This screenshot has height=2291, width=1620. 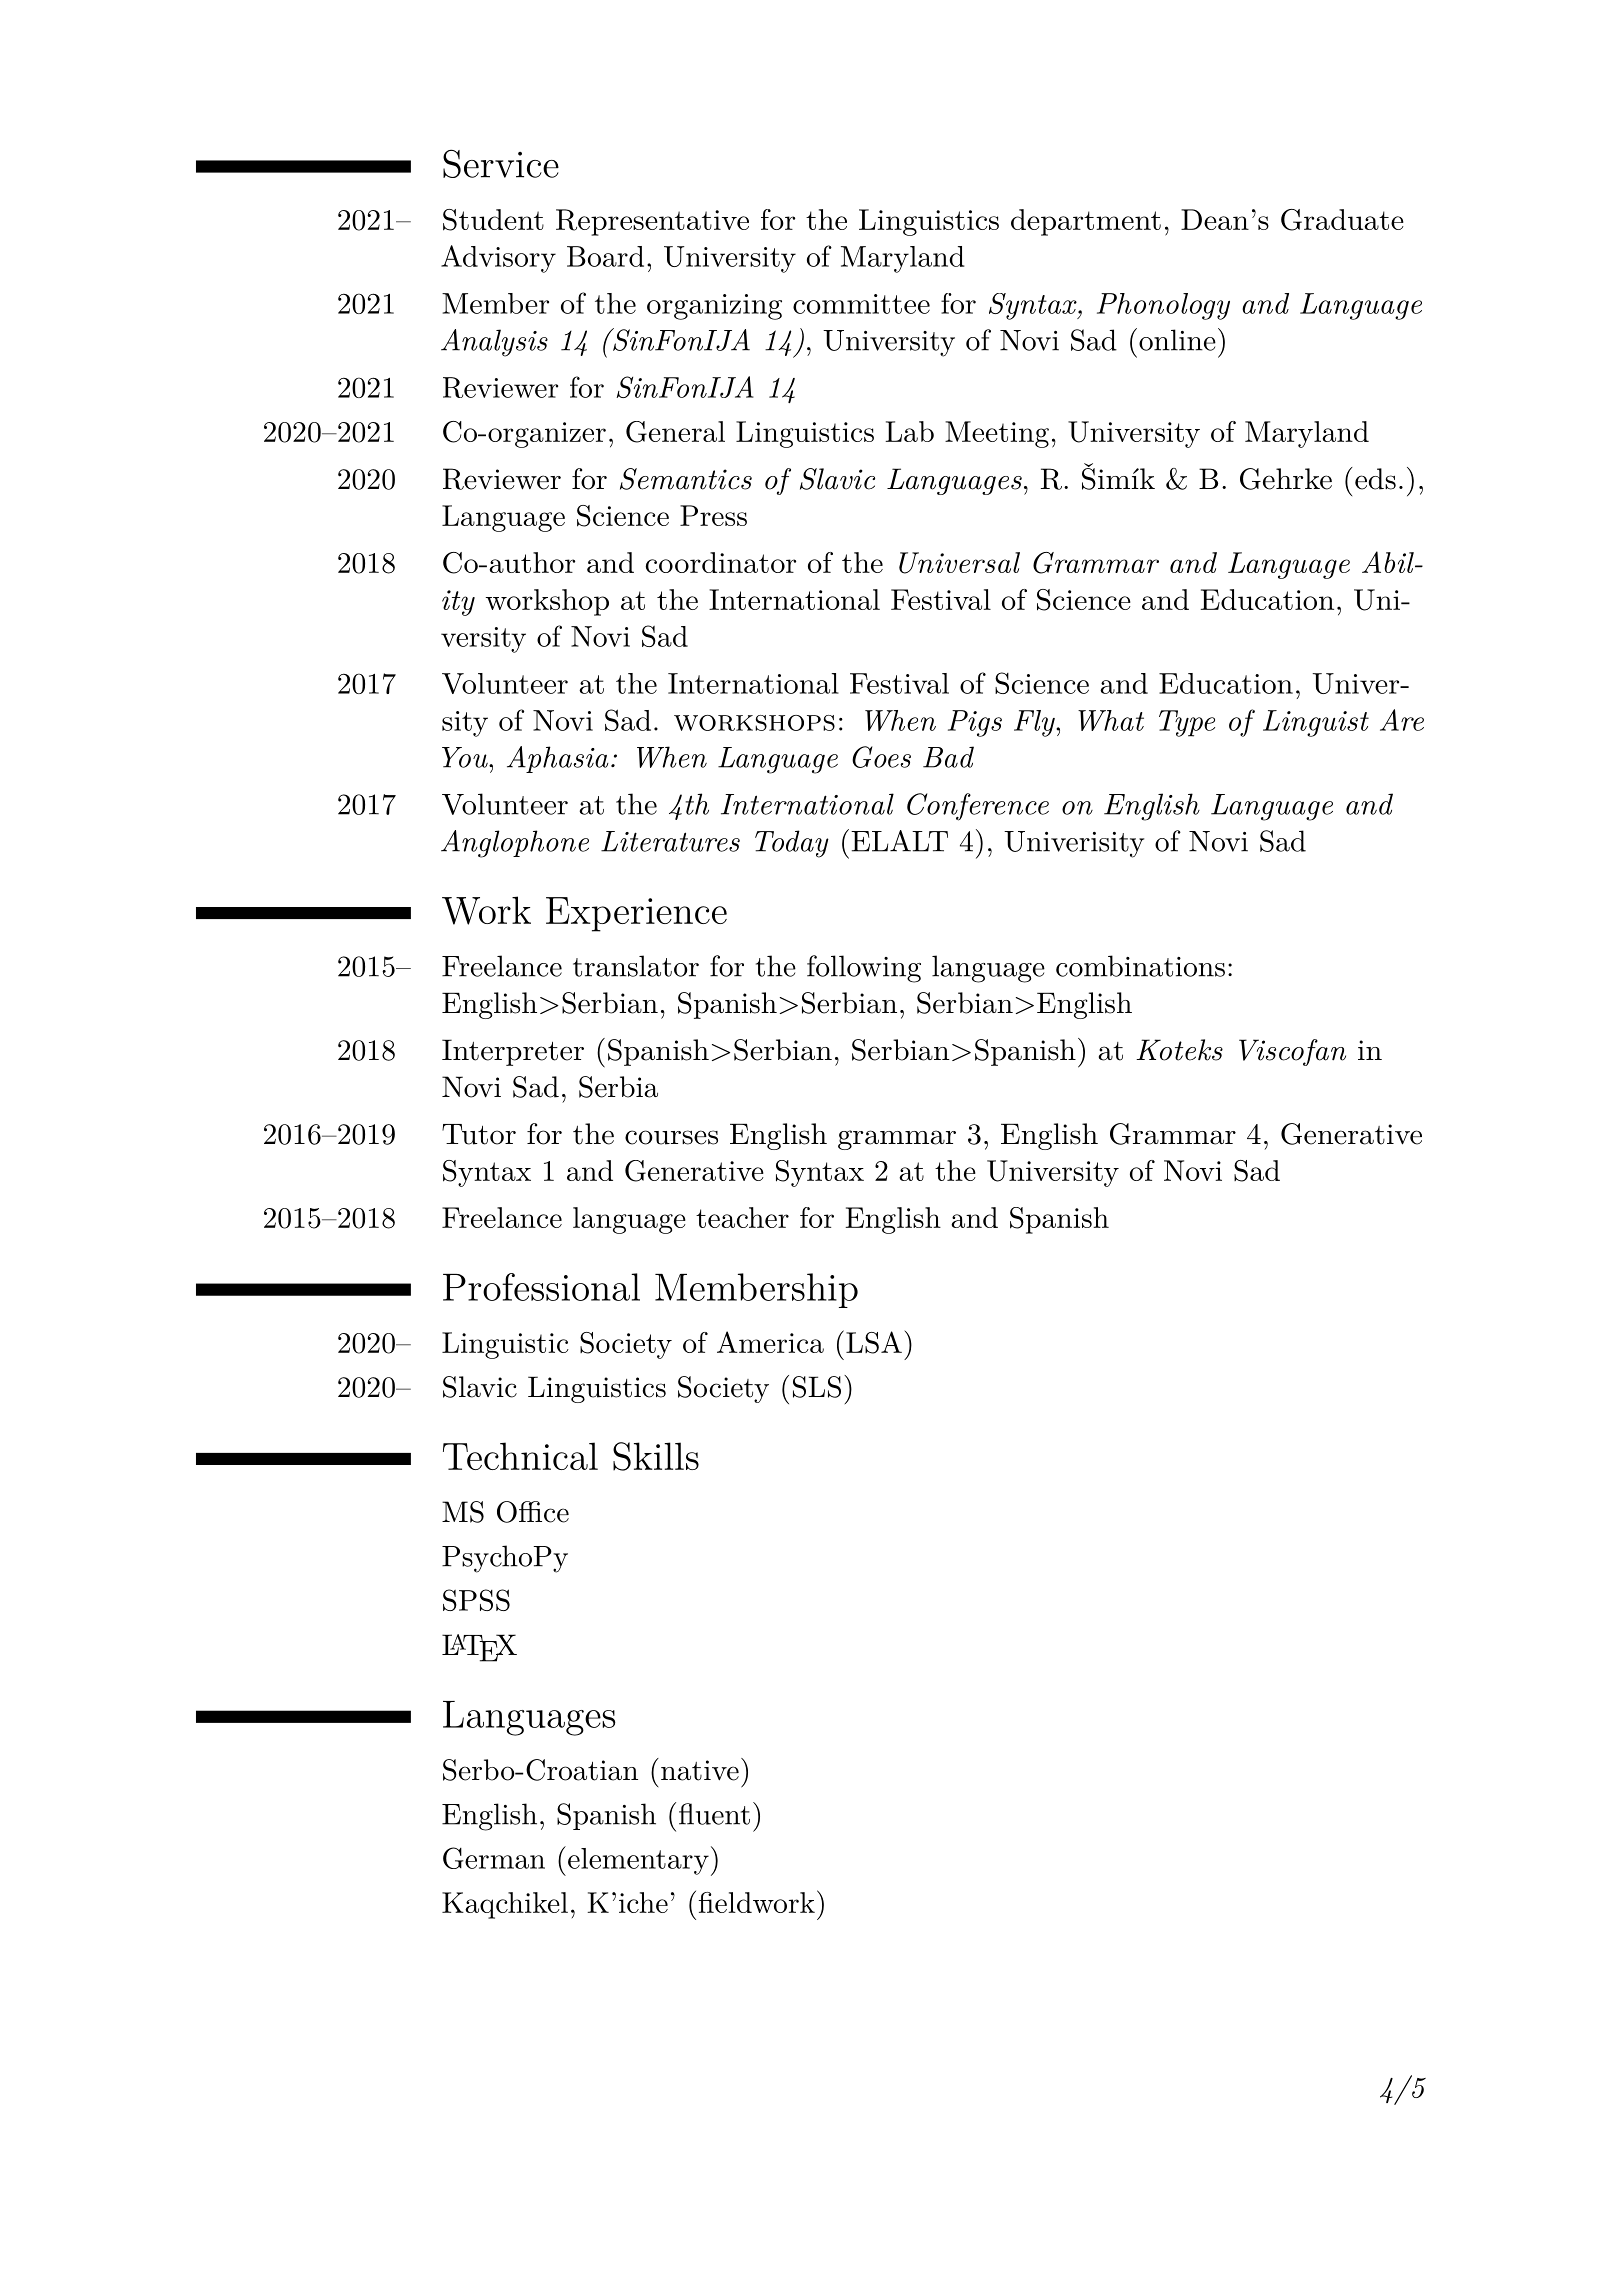 What do you see at coordinates (861, 304) in the screenshot?
I see `committee` at bounding box center [861, 304].
